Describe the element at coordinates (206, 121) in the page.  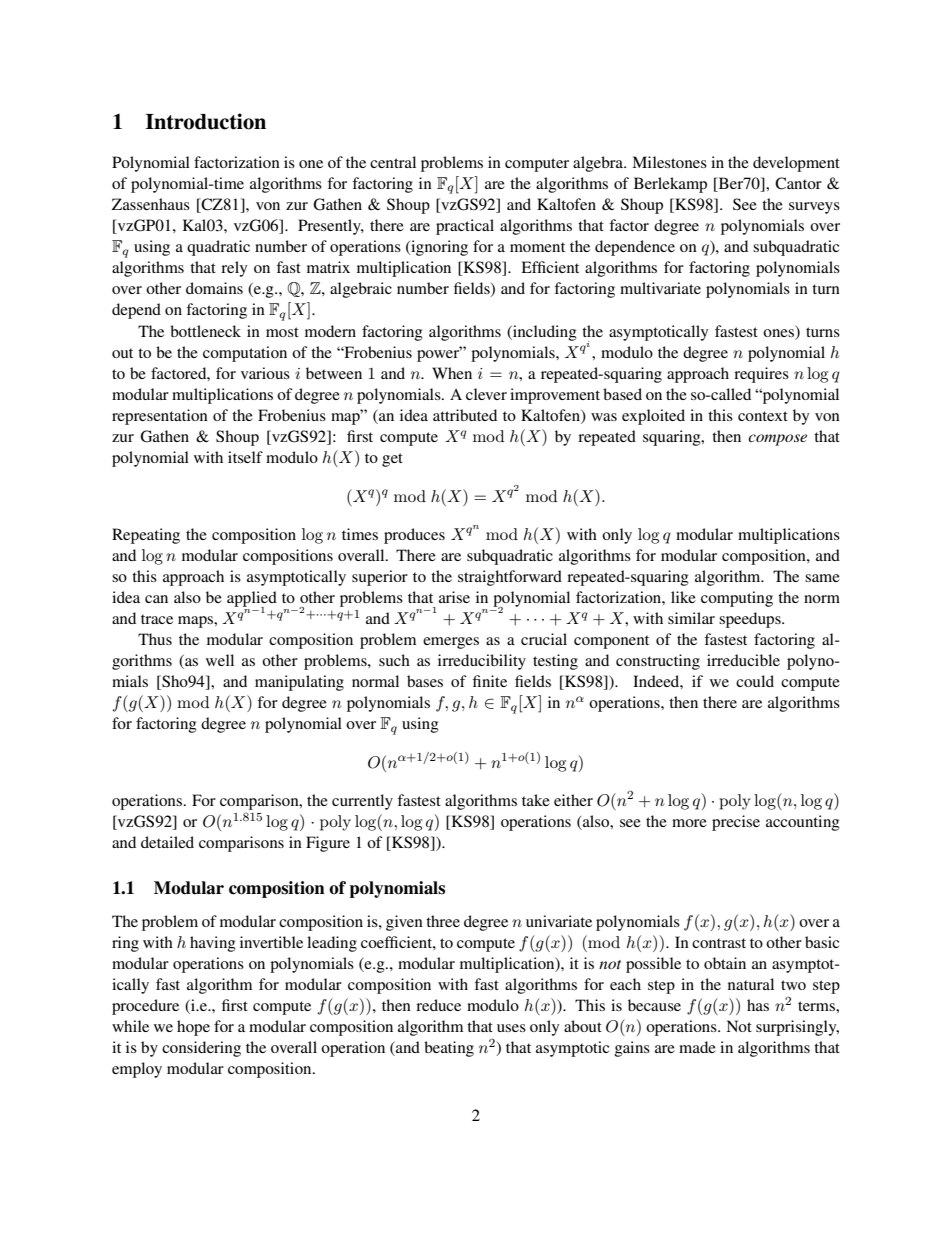
I see `Introduction` at that location.
